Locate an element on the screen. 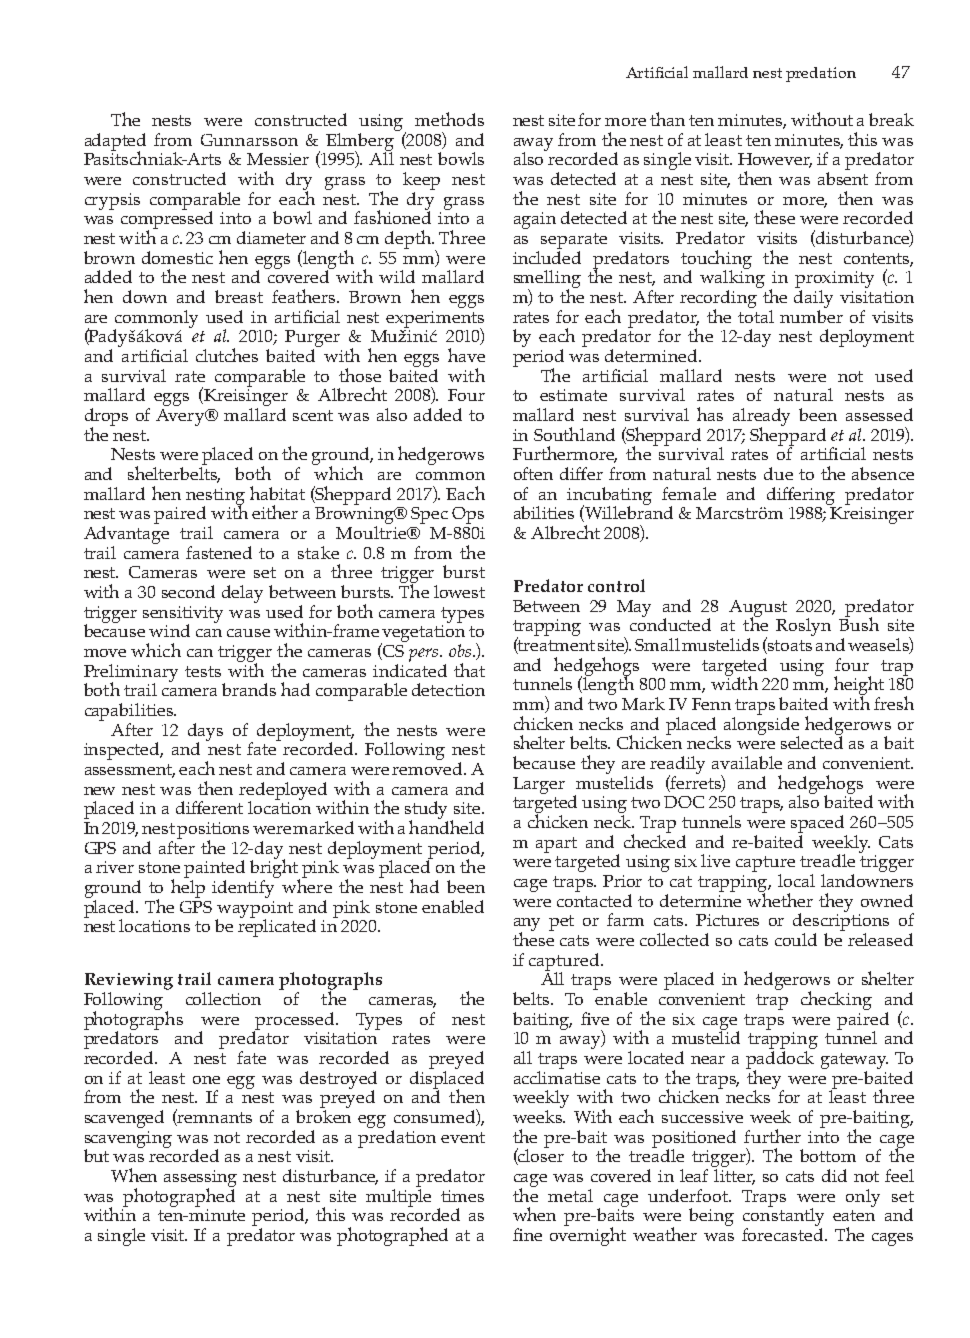 This screenshot has height=1338, width=970. assessing is located at coordinates (200, 1179).
